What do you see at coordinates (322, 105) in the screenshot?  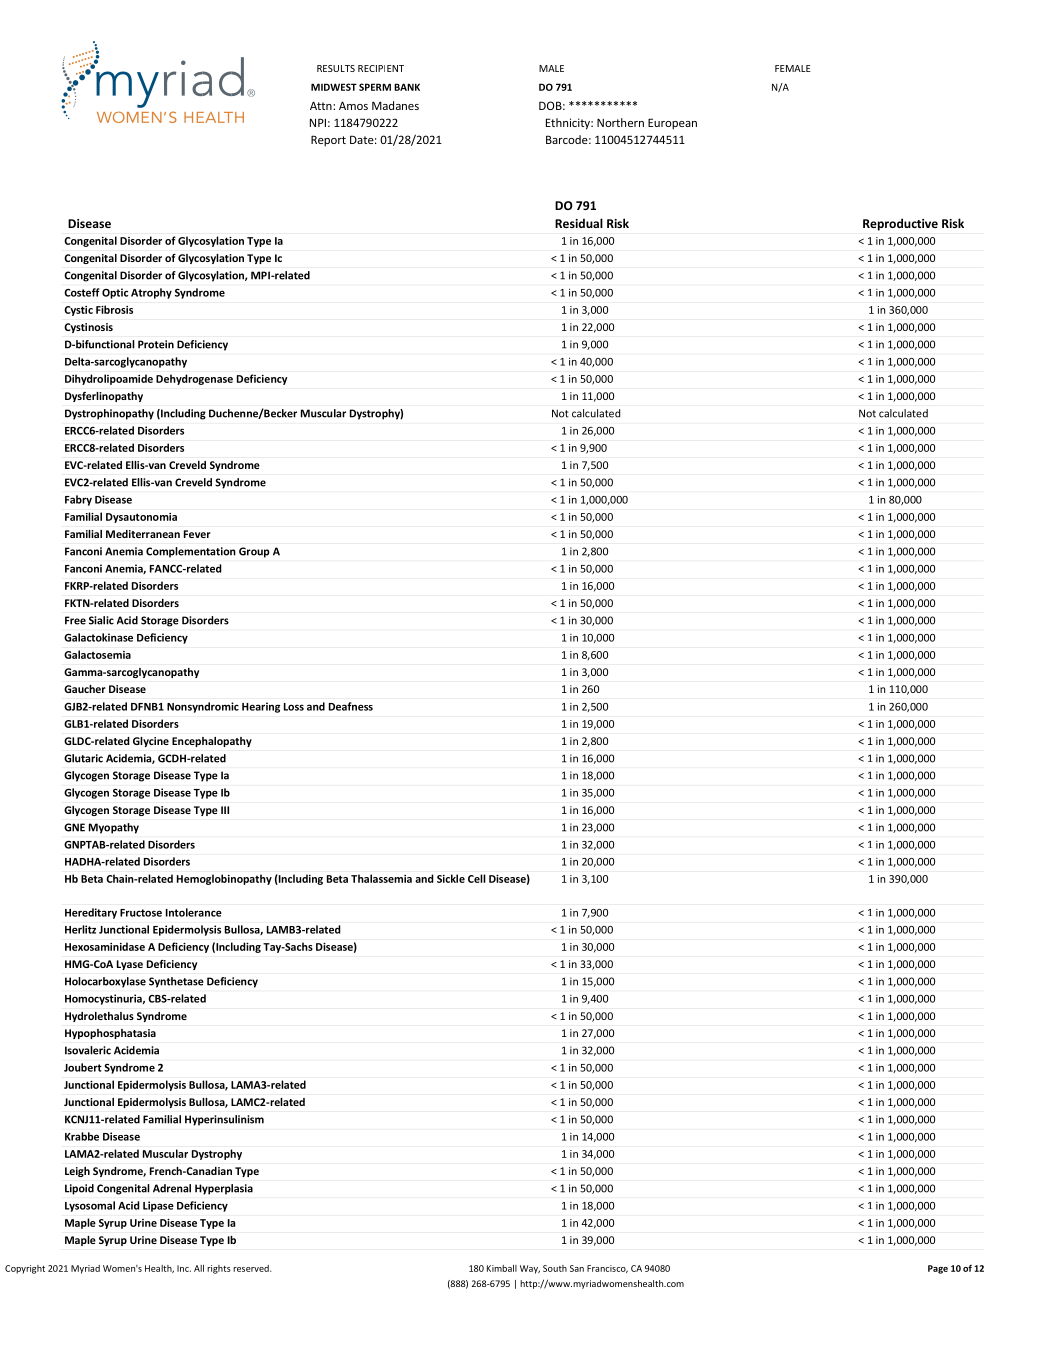 I see `Attn` at bounding box center [322, 105].
